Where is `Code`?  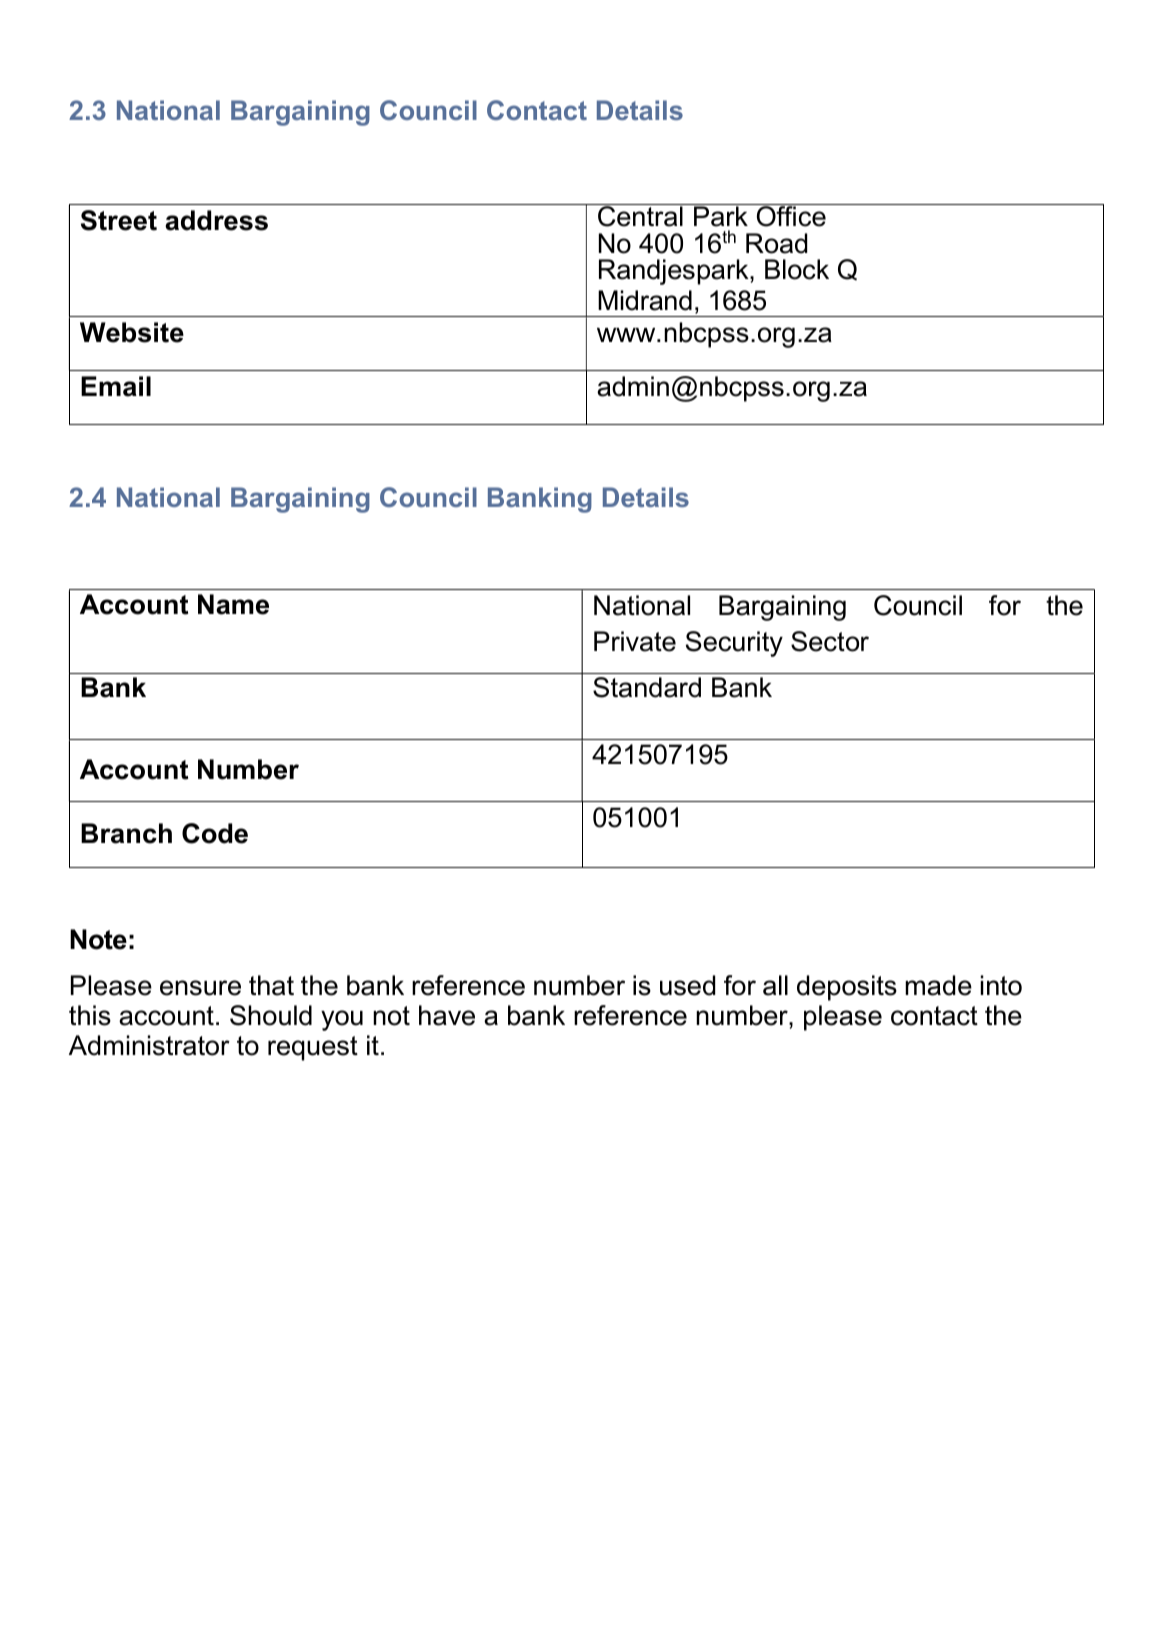 Code is located at coordinates (215, 833).
